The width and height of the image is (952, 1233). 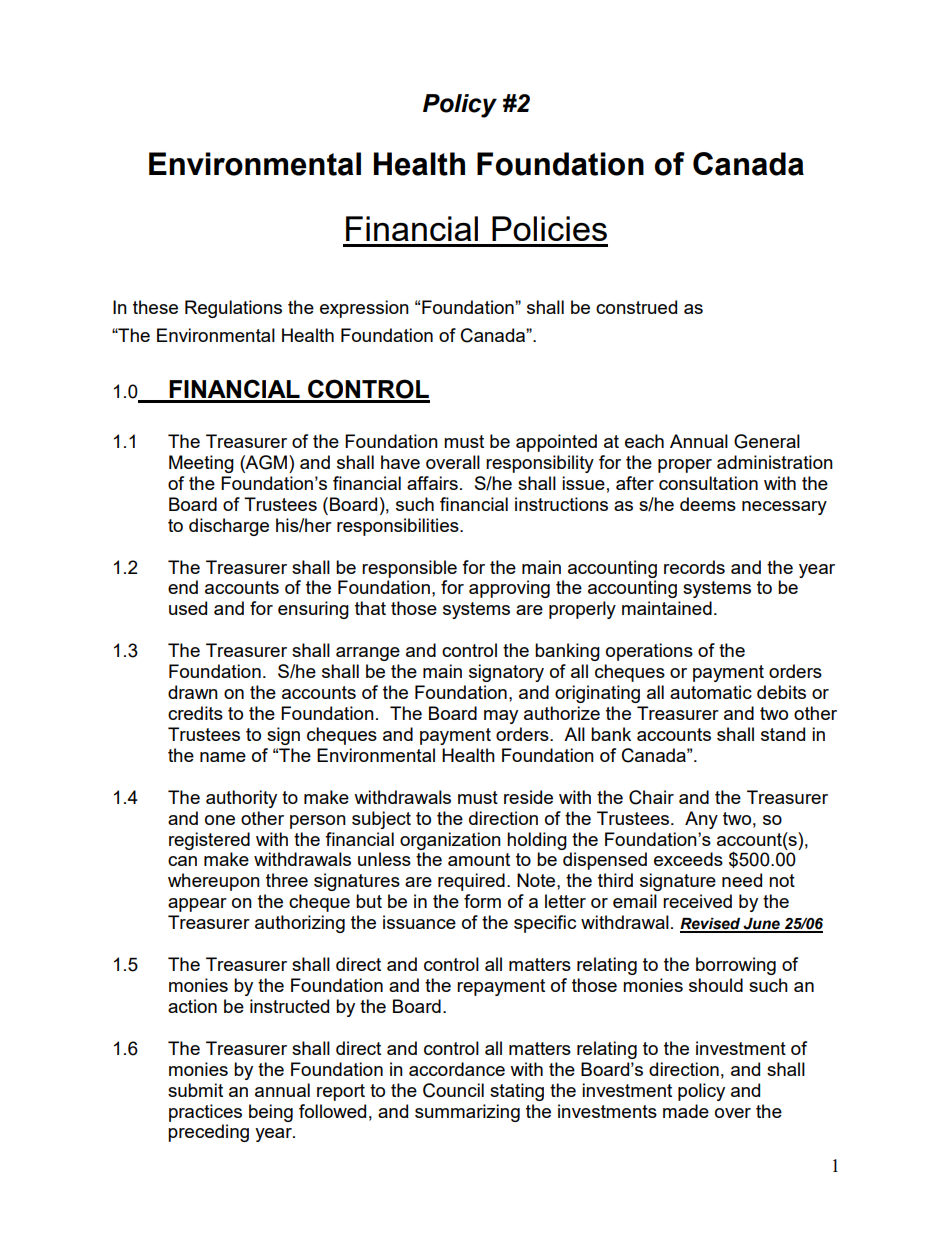 What do you see at coordinates (364, 309) in the image?
I see `expression` at bounding box center [364, 309].
